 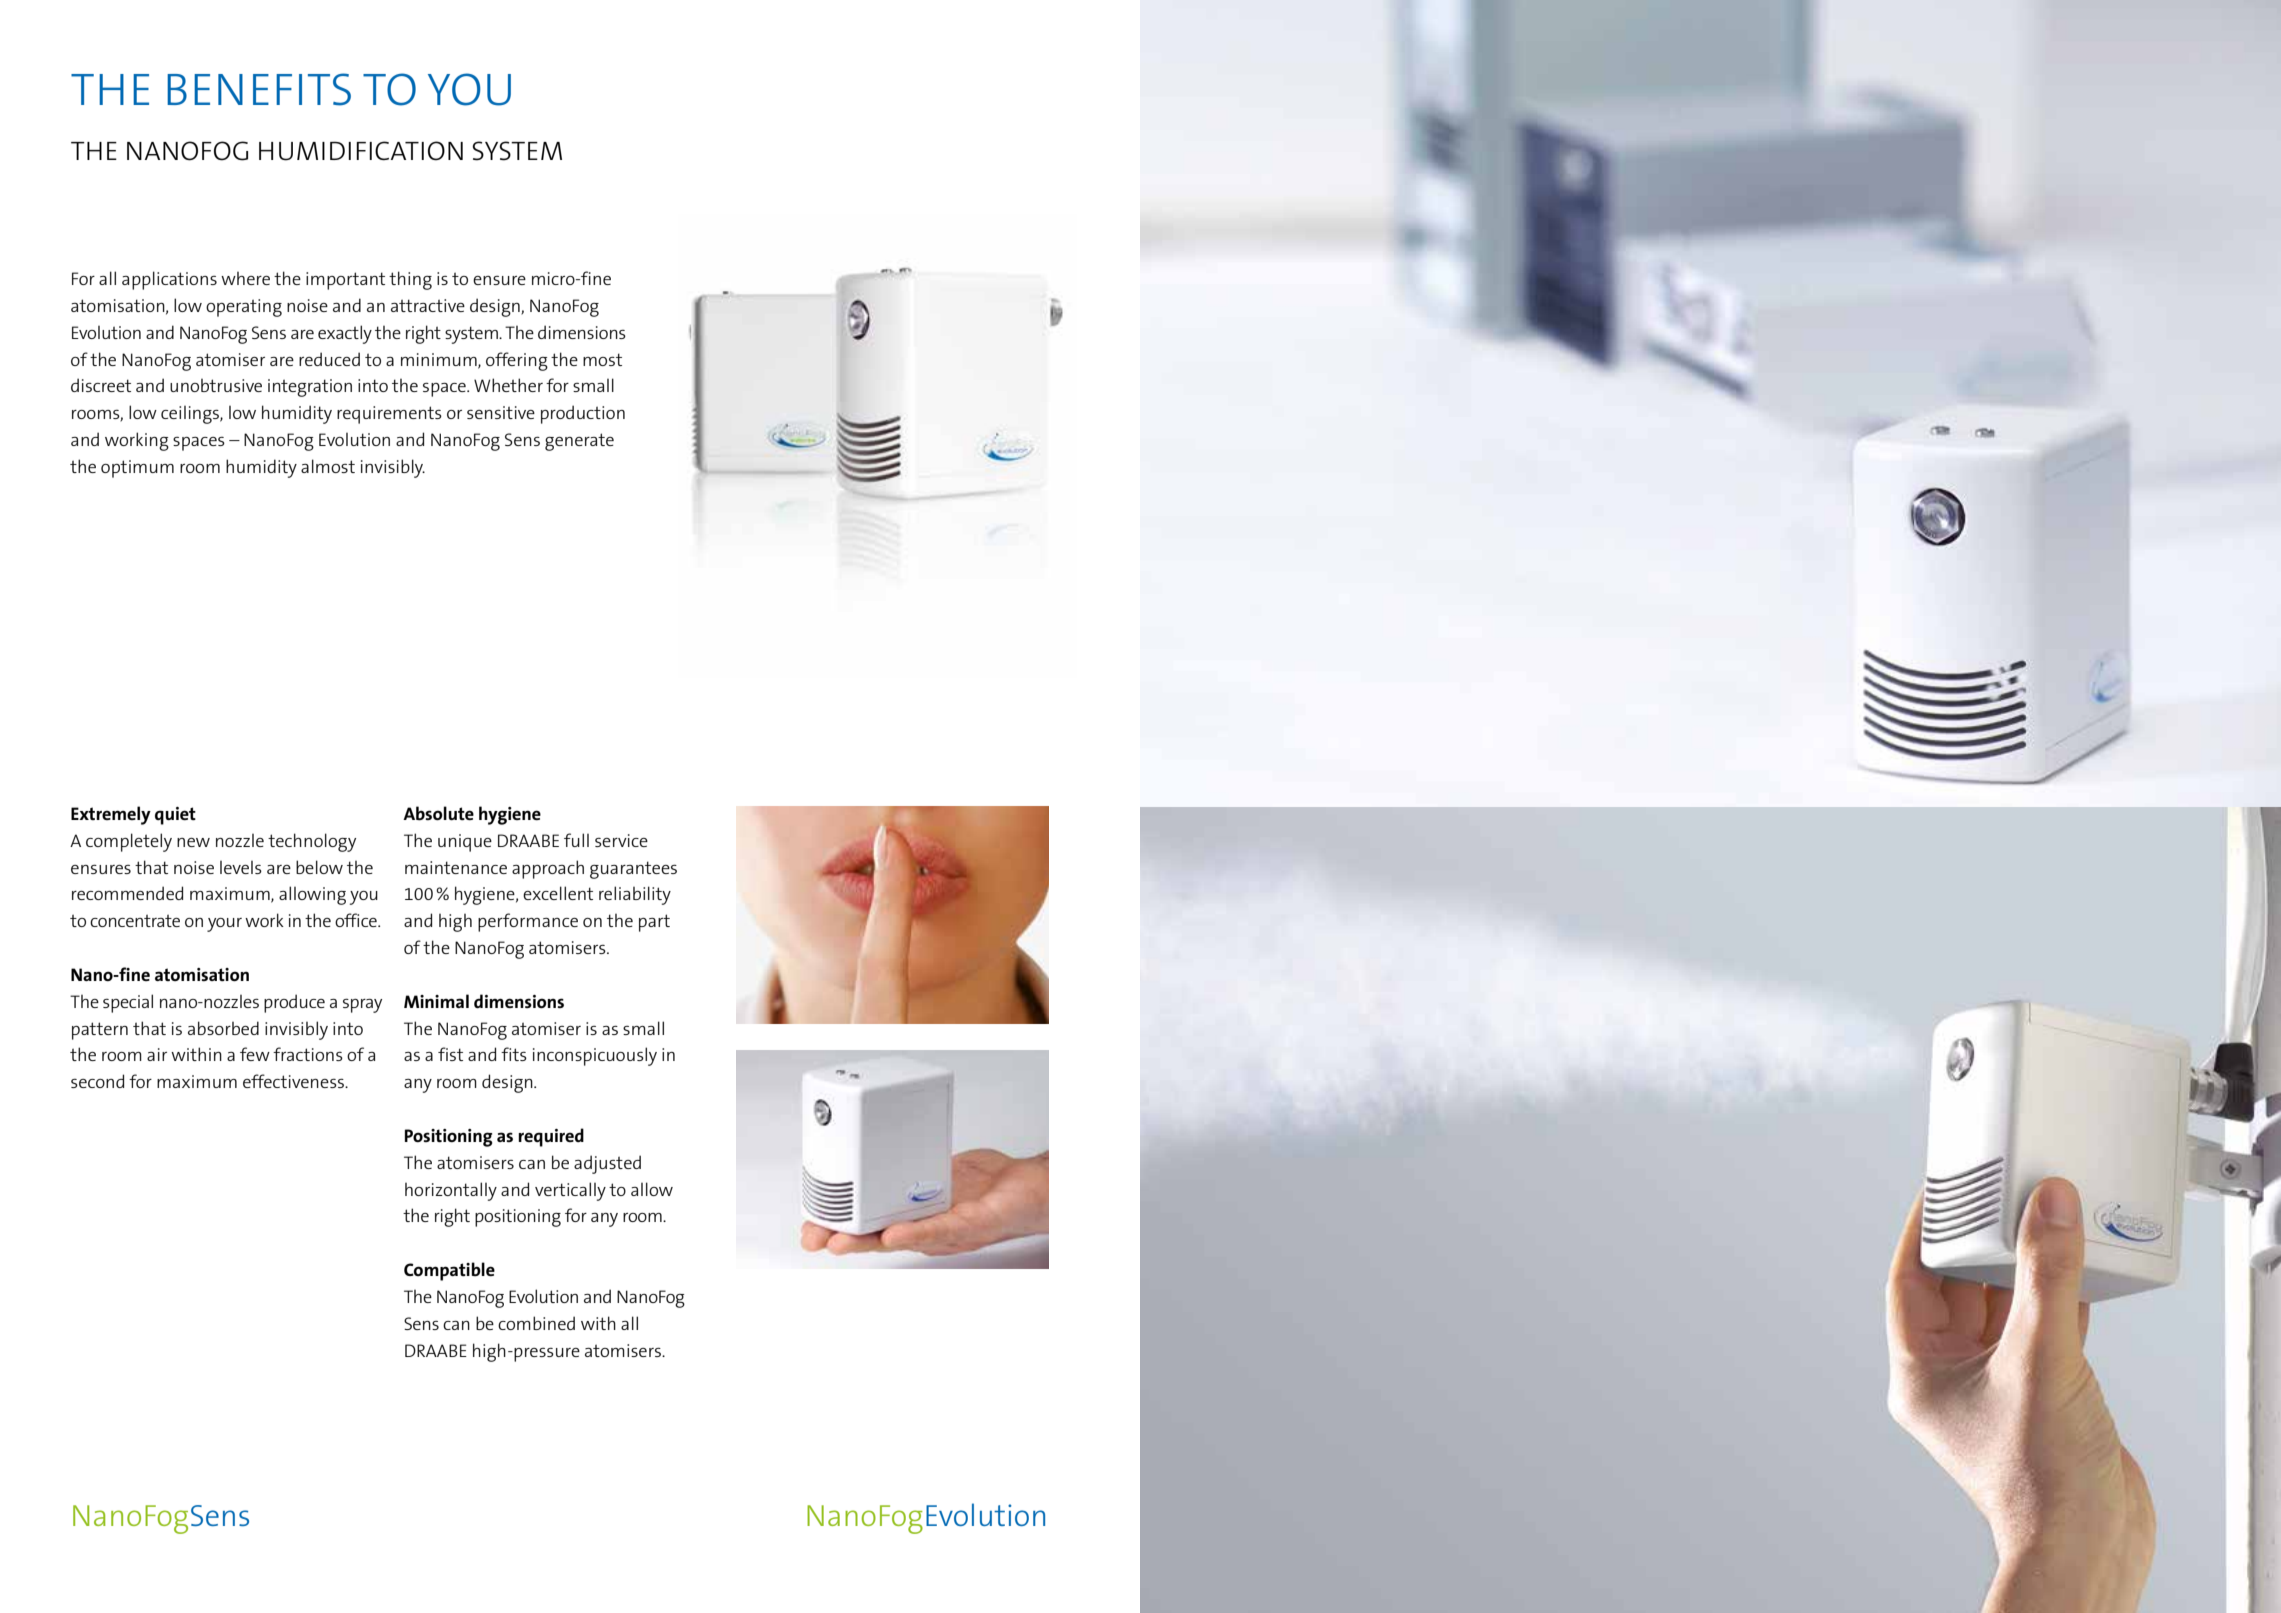 I want to click on combined, so click(x=536, y=1323).
